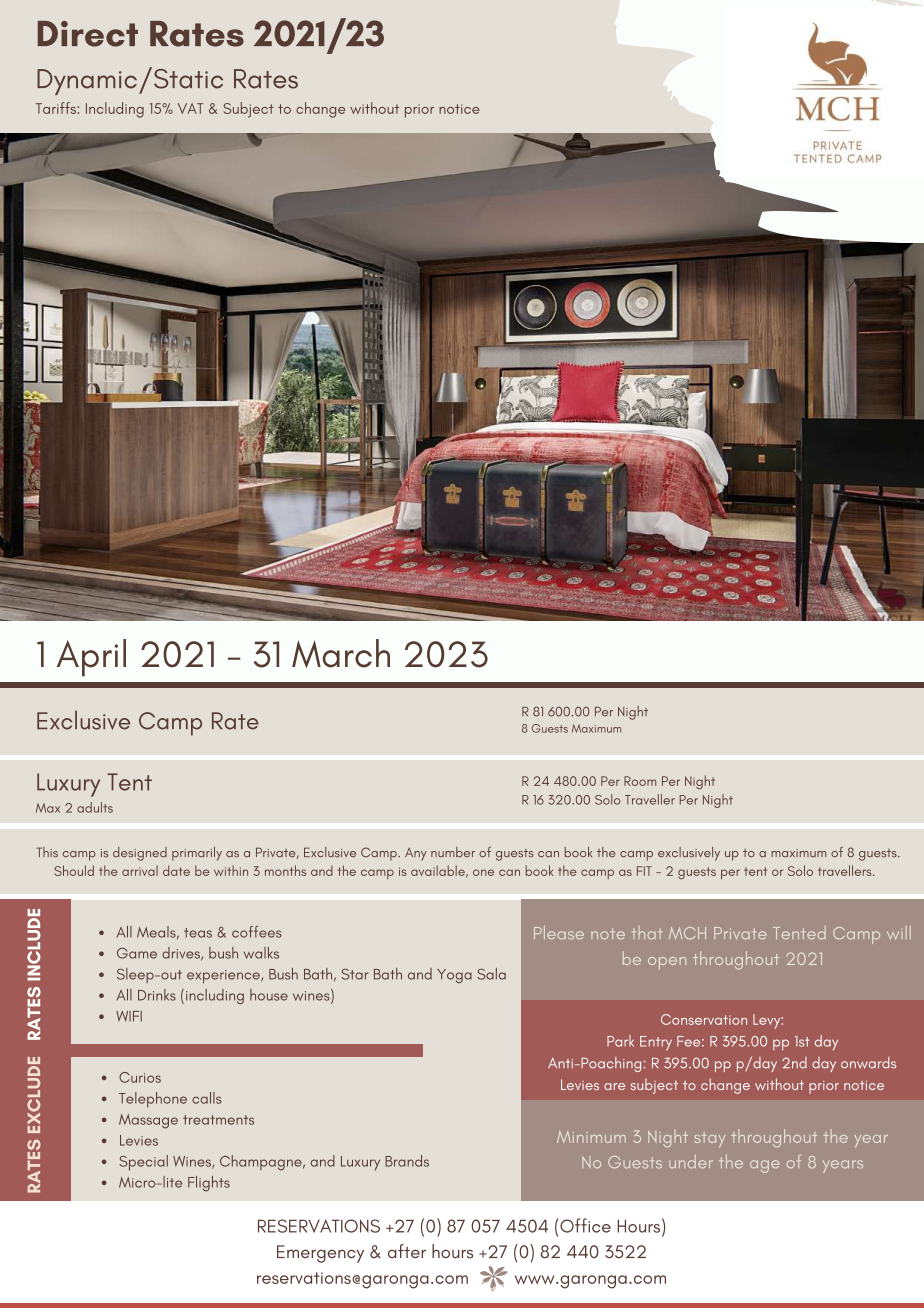 The image size is (924, 1308). I want to click on Tariffs, so click(56, 108).
